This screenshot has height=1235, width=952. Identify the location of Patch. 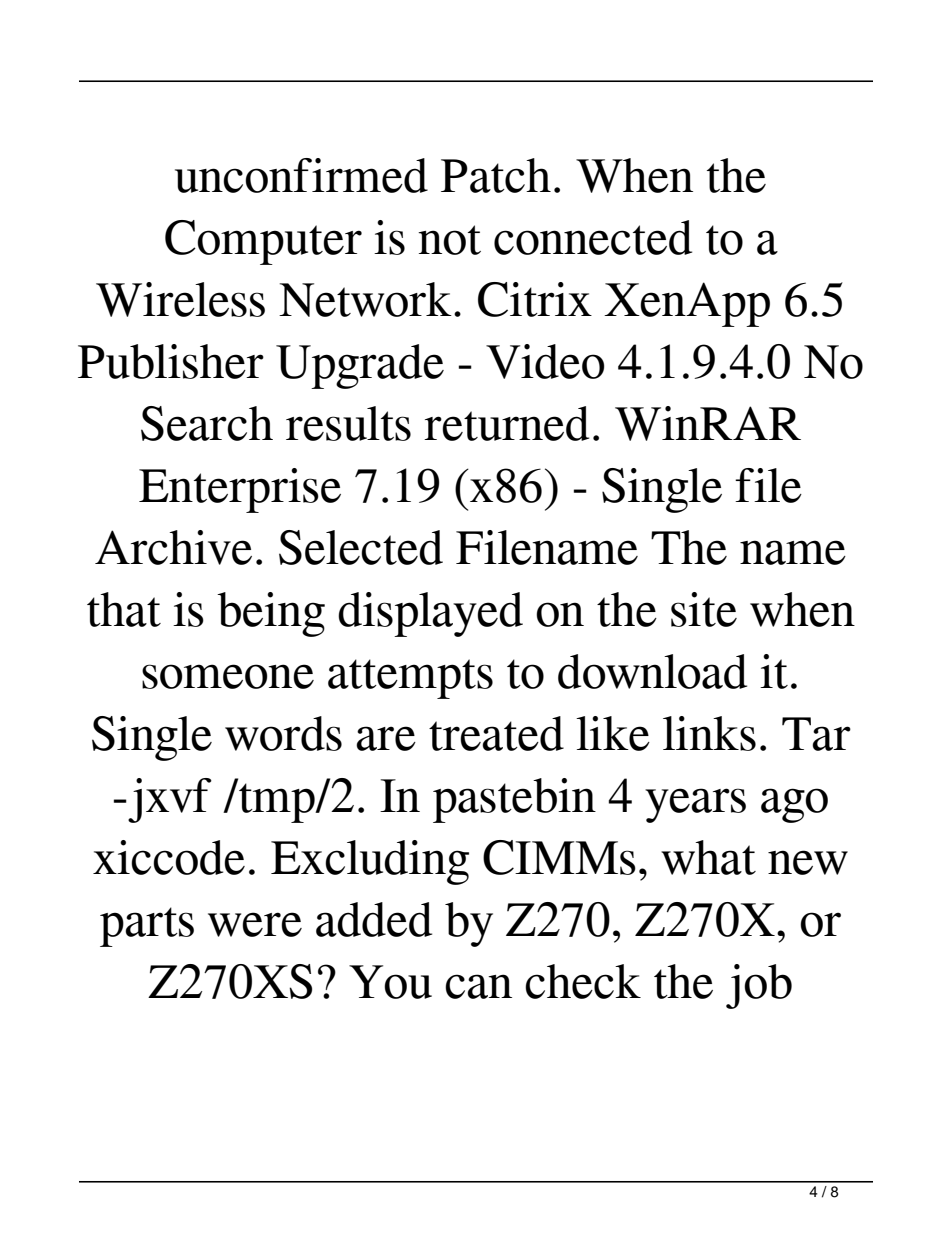
(496, 175).
